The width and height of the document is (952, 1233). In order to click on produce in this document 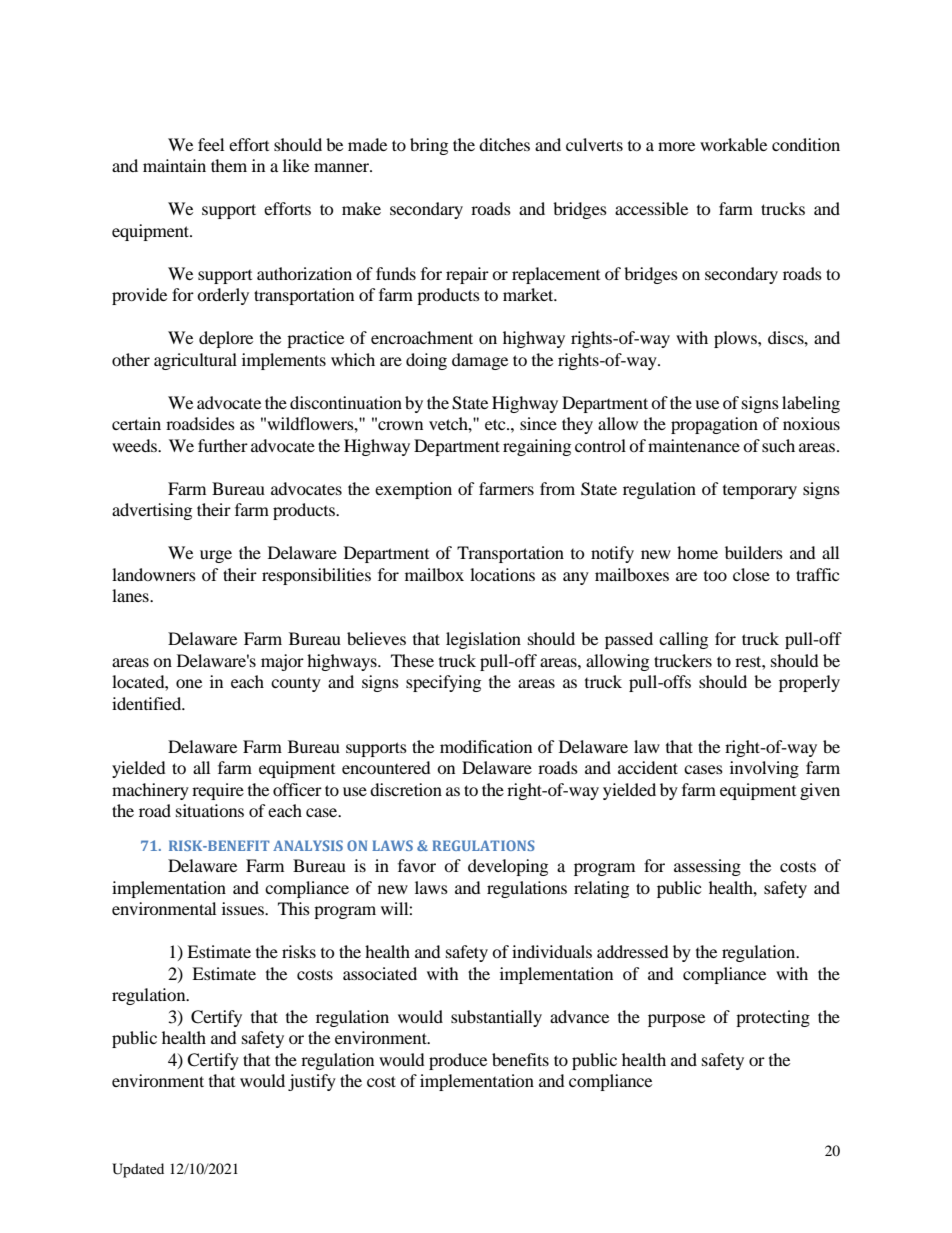, I will do `click(458, 1061)`.
